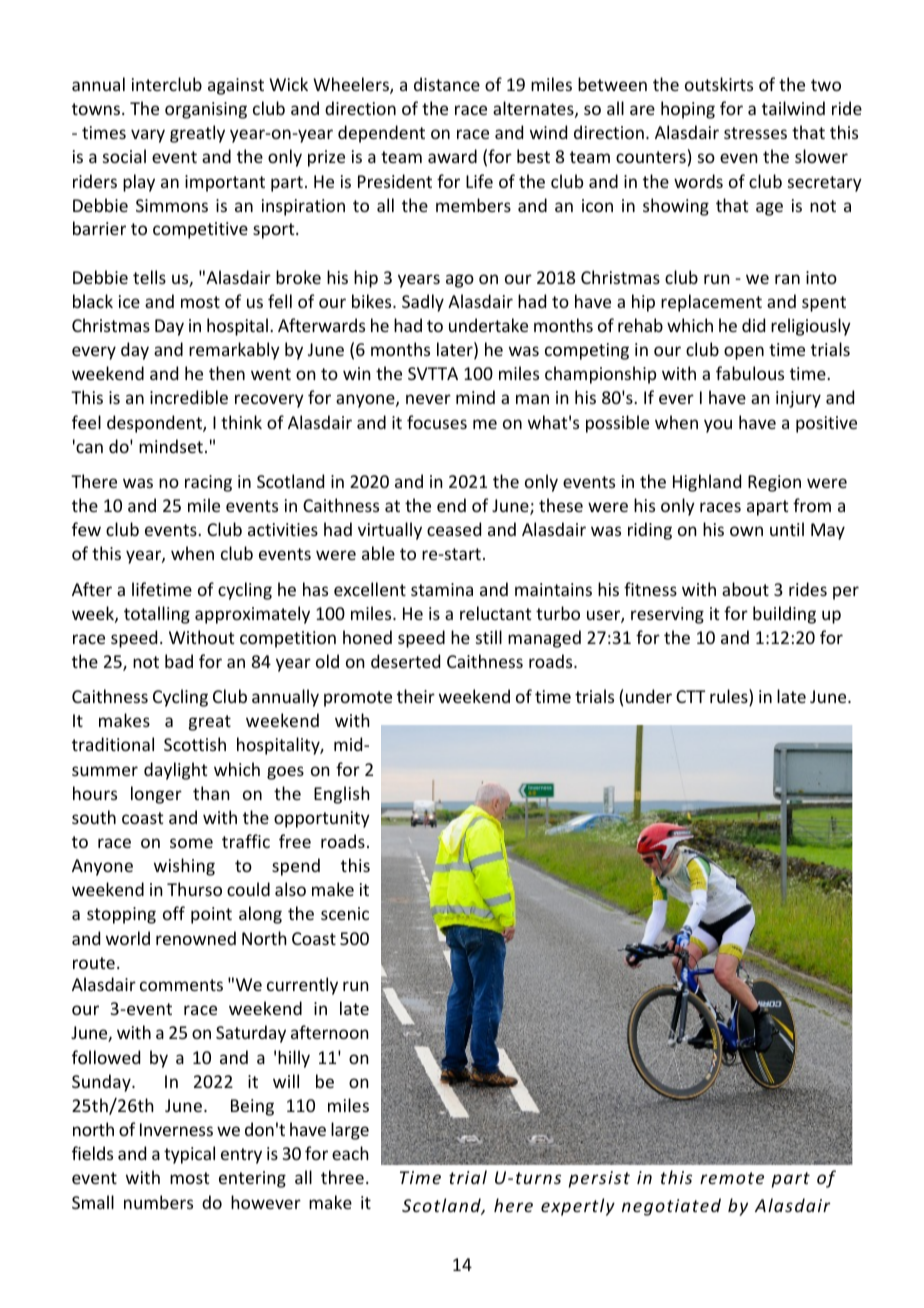  Describe the element at coordinates (350, 1153) in the screenshot. I see `each` at that location.
